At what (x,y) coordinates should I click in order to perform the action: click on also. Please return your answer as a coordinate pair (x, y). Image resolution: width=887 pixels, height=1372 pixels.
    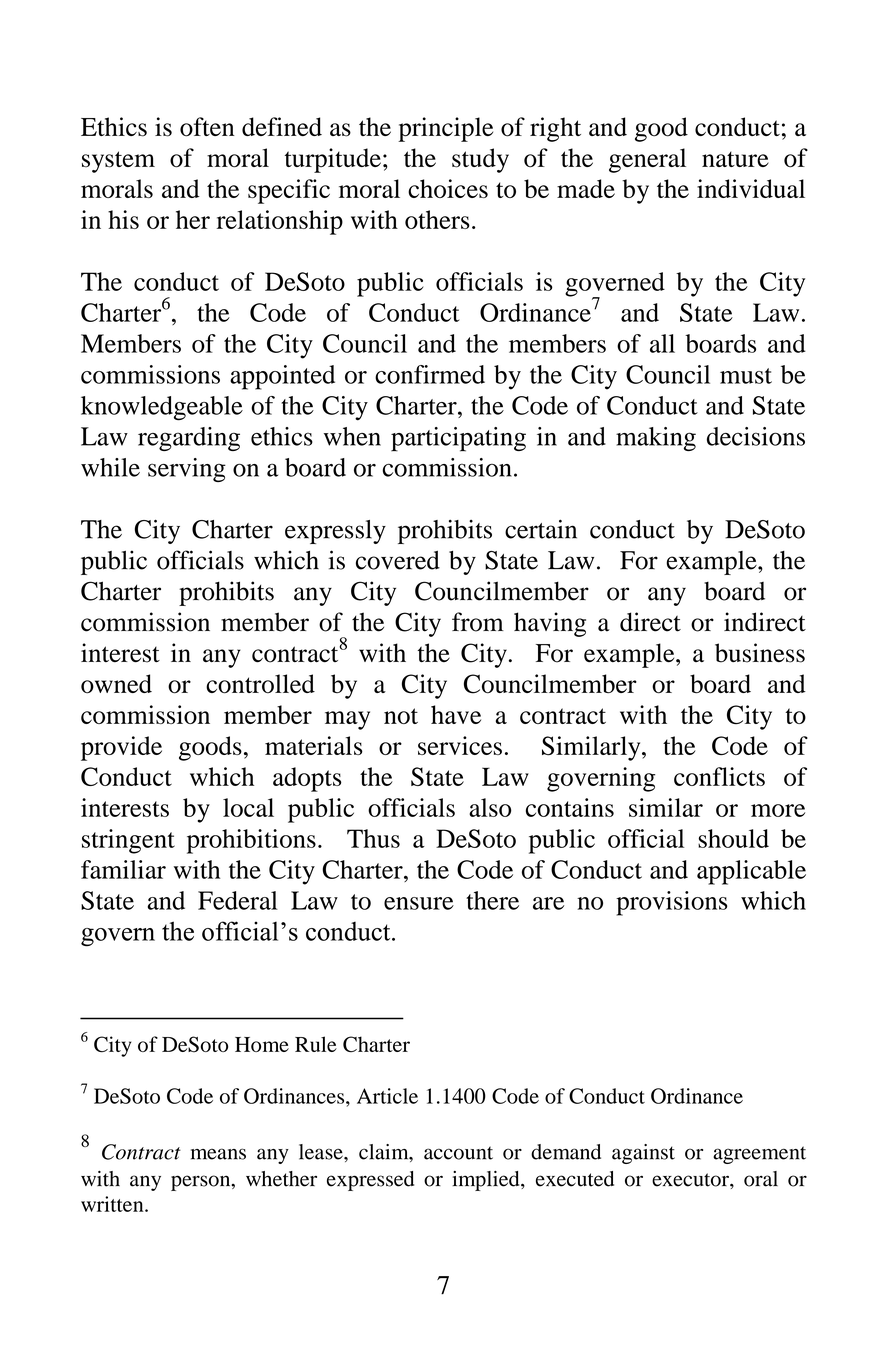
    Looking at the image, I should click on (490, 807).
